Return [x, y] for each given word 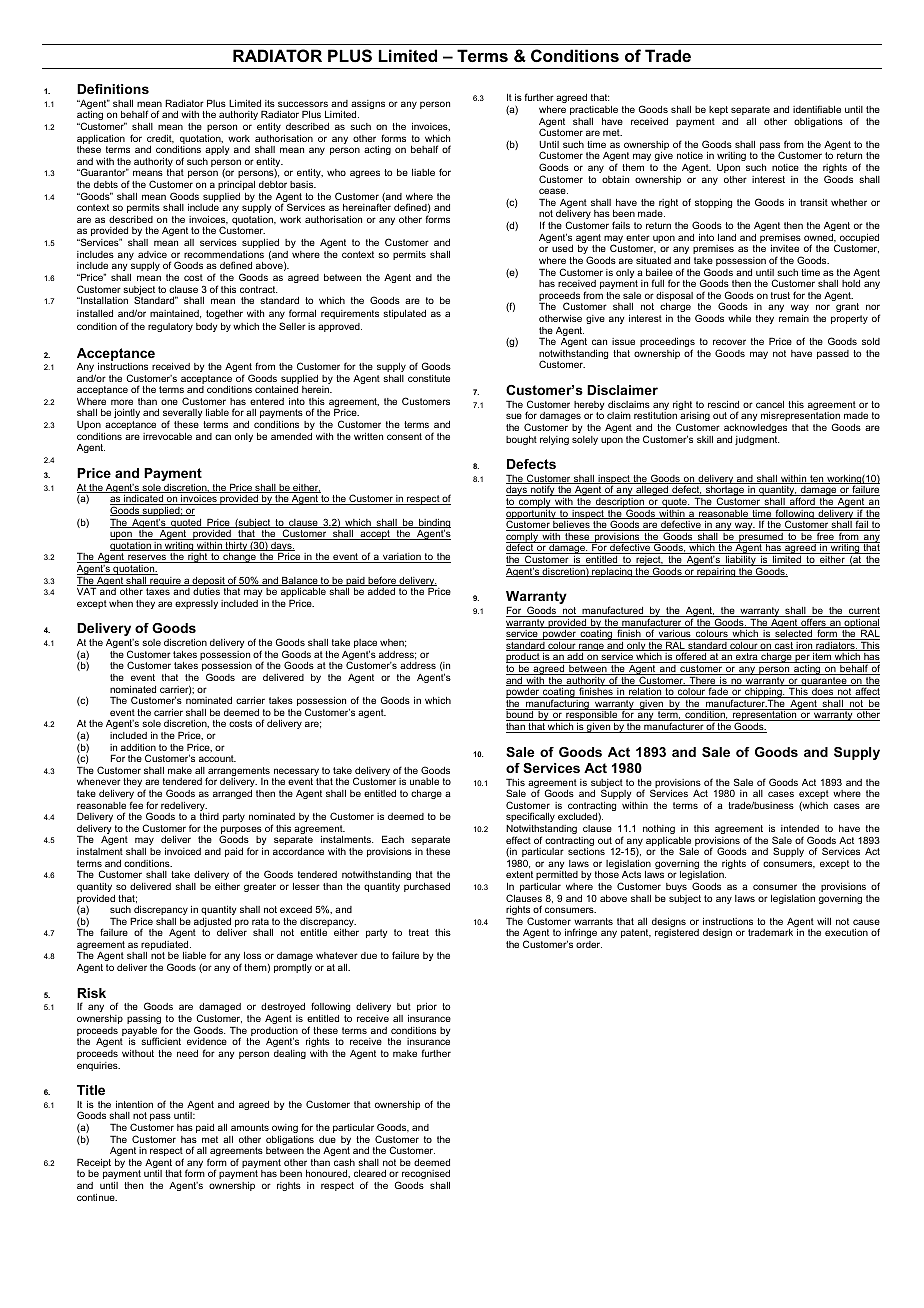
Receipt [94, 1164]
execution [846, 932]
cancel [770, 404]
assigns [368, 106]
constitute [429, 378]
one [169, 402]
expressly [196, 604]
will [824, 921]
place [365, 645]
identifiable [817, 109]
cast [784, 646]
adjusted [212, 924]
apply [217, 150]
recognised [426, 1174]
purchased [427, 887]
